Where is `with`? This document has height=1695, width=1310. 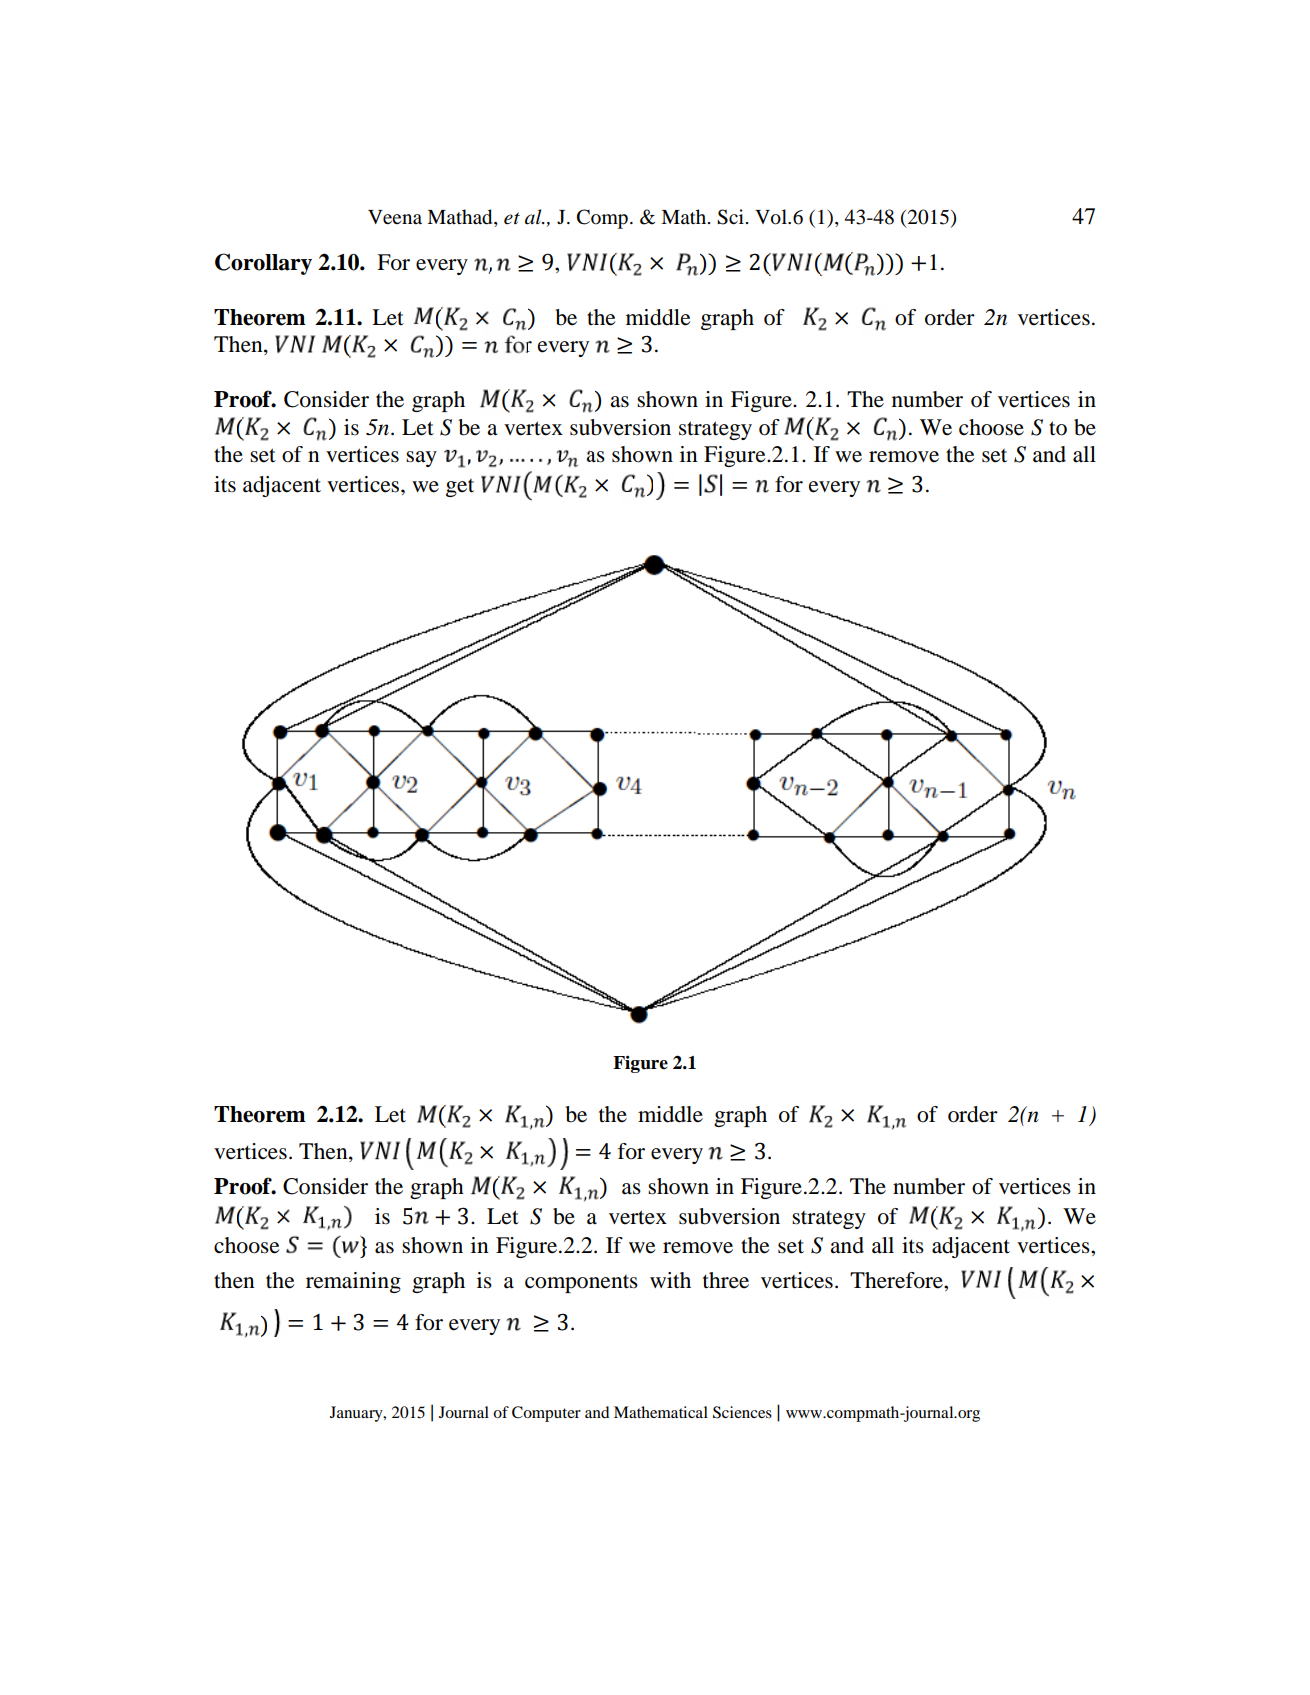
with is located at coordinates (670, 1280).
